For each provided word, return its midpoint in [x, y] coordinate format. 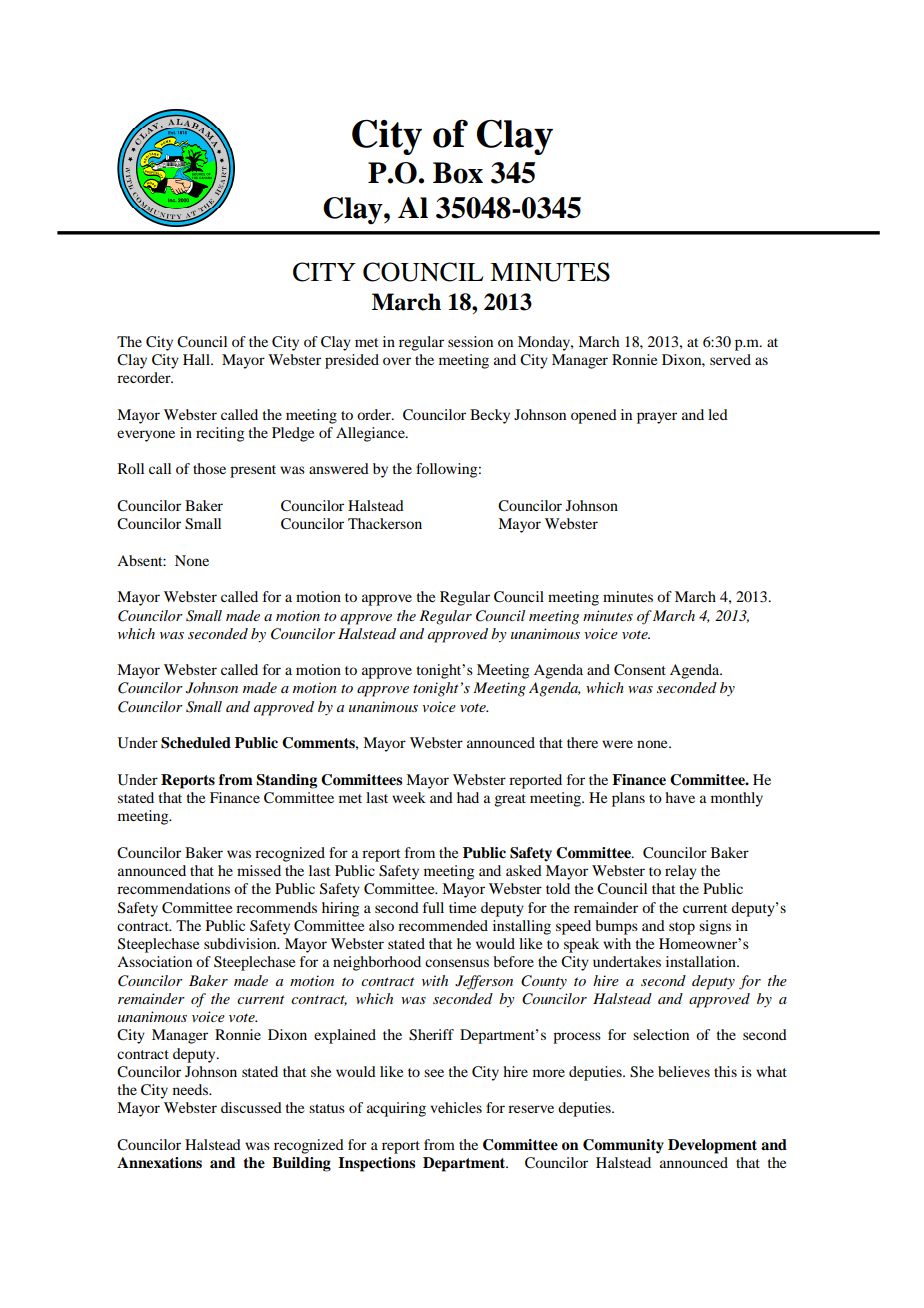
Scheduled [196, 743]
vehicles [456, 1107]
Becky [490, 416]
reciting [220, 434]
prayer [657, 418]
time [462, 907]
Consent [640, 669]
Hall [197, 359]
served [730, 359]
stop [682, 928]
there [582, 742]
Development [712, 1146]
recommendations [173, 888]
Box [458, 173]
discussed [251, 1107]
